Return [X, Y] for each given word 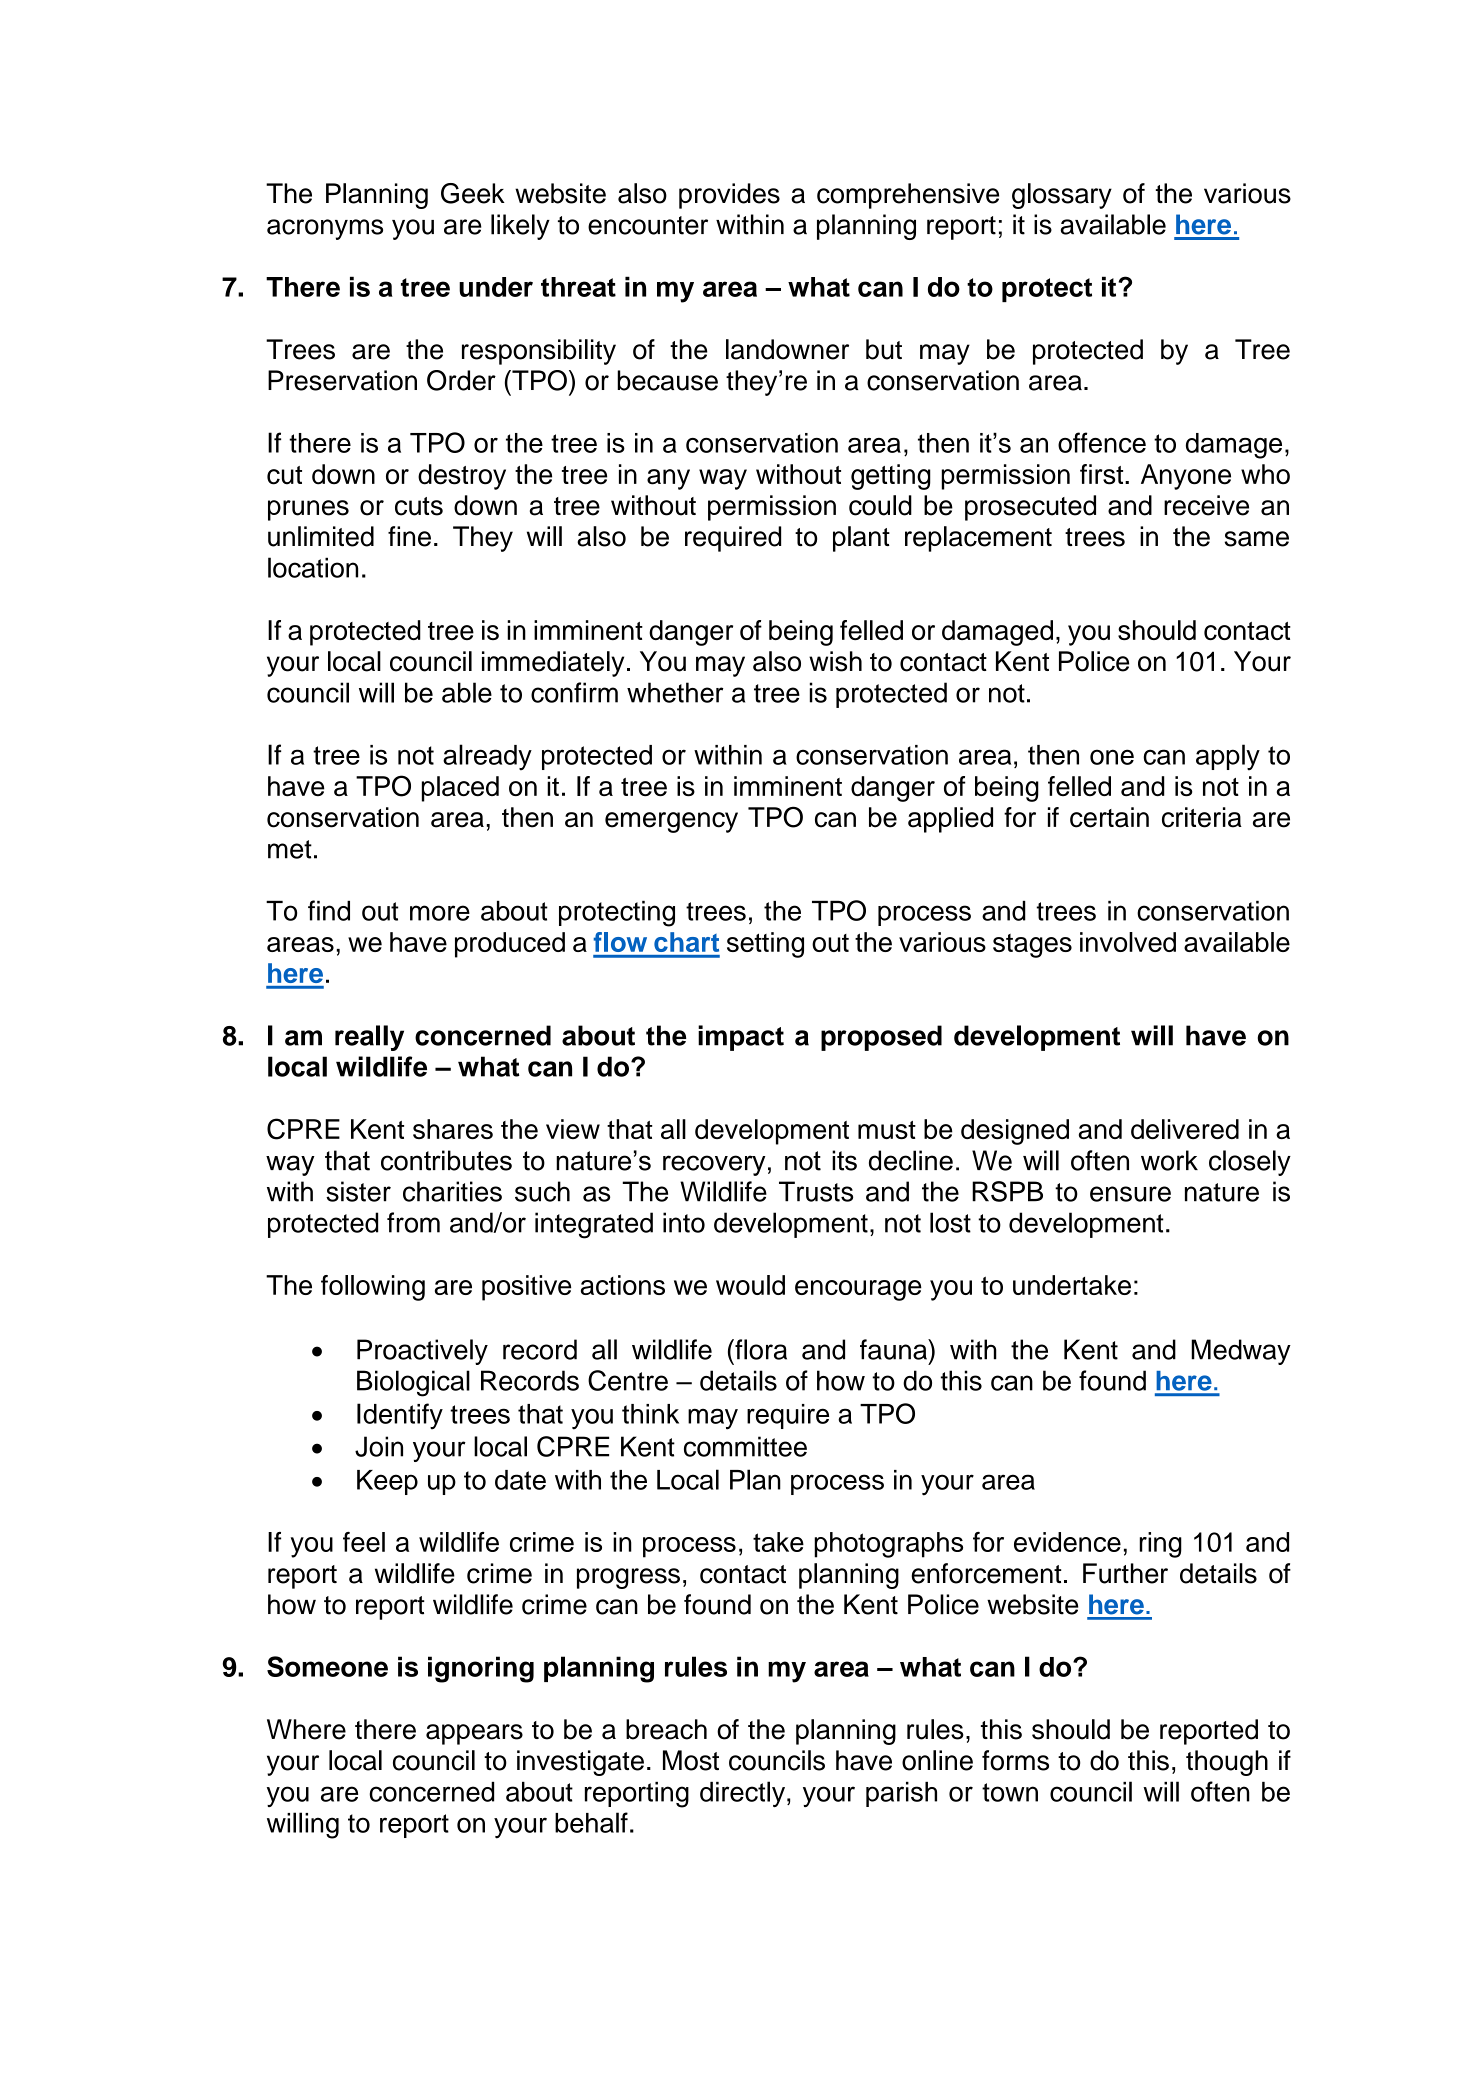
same [1256, 539]
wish [835, 661]
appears [474, 1734]
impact [741, 1038]
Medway [1241, 1352]
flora [760, 1349]
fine [409, 536]
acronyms [325, 229]
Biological [413, 1383]
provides [729, 196]
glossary [1062, 196]
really [369, 1038]
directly [744, 1794]
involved [1128, 942]
